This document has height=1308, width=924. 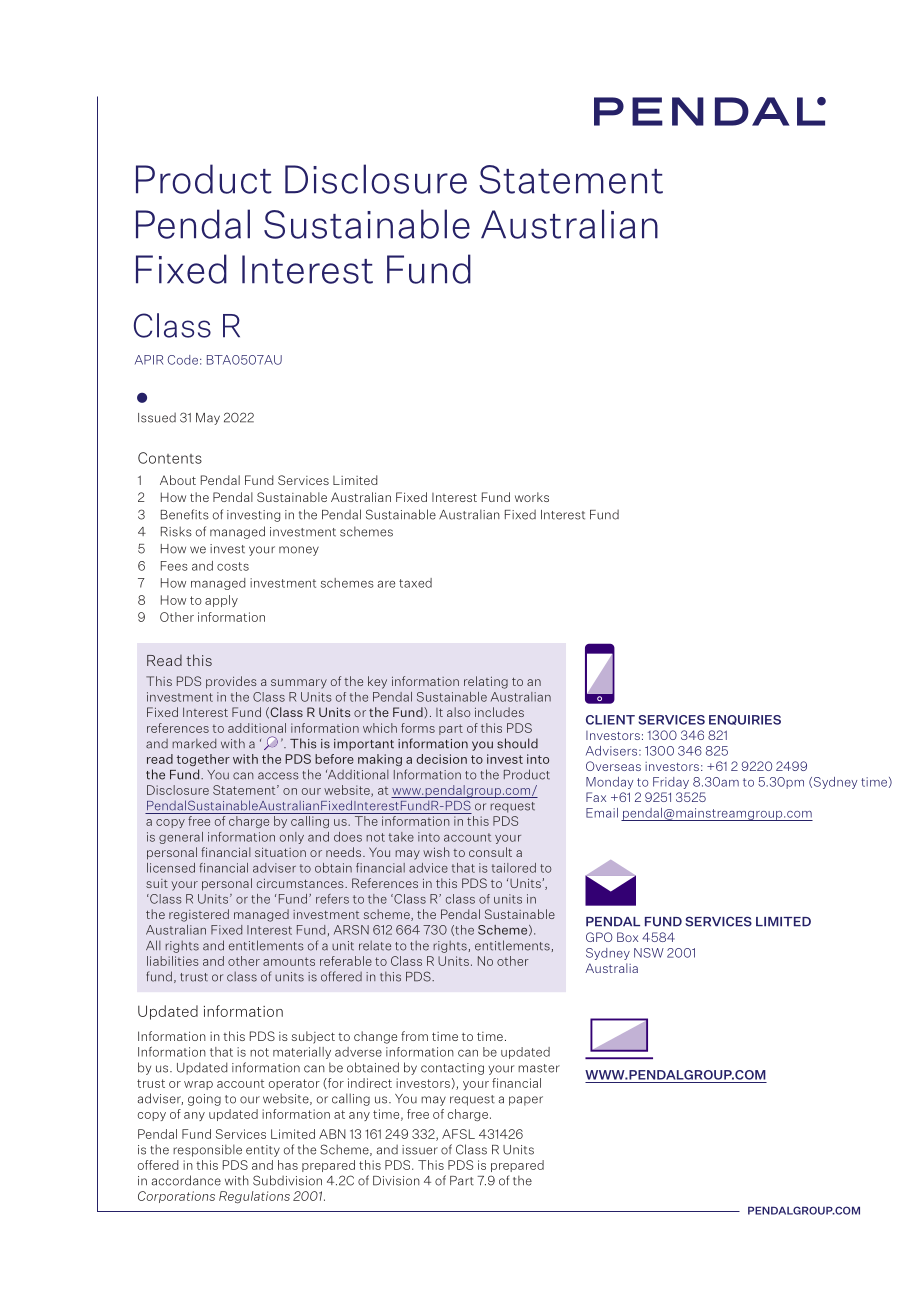 I want to click on CLIENT, so click(x=610, y=720).
